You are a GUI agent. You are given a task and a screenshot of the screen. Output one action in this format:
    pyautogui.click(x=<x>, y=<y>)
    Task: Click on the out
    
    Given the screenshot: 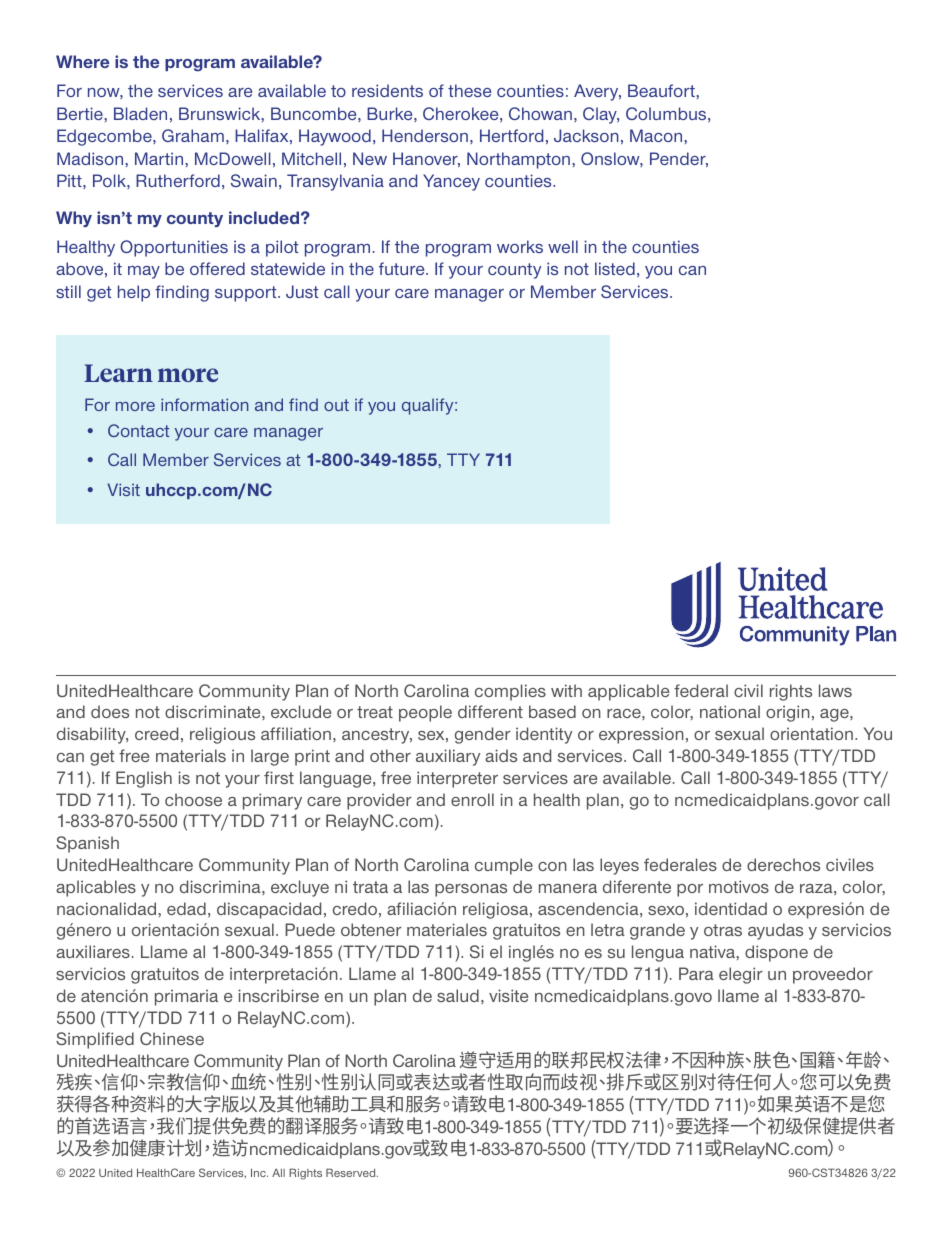 What is the action you would take?
    pyautogui.click(x=336, y=405)
